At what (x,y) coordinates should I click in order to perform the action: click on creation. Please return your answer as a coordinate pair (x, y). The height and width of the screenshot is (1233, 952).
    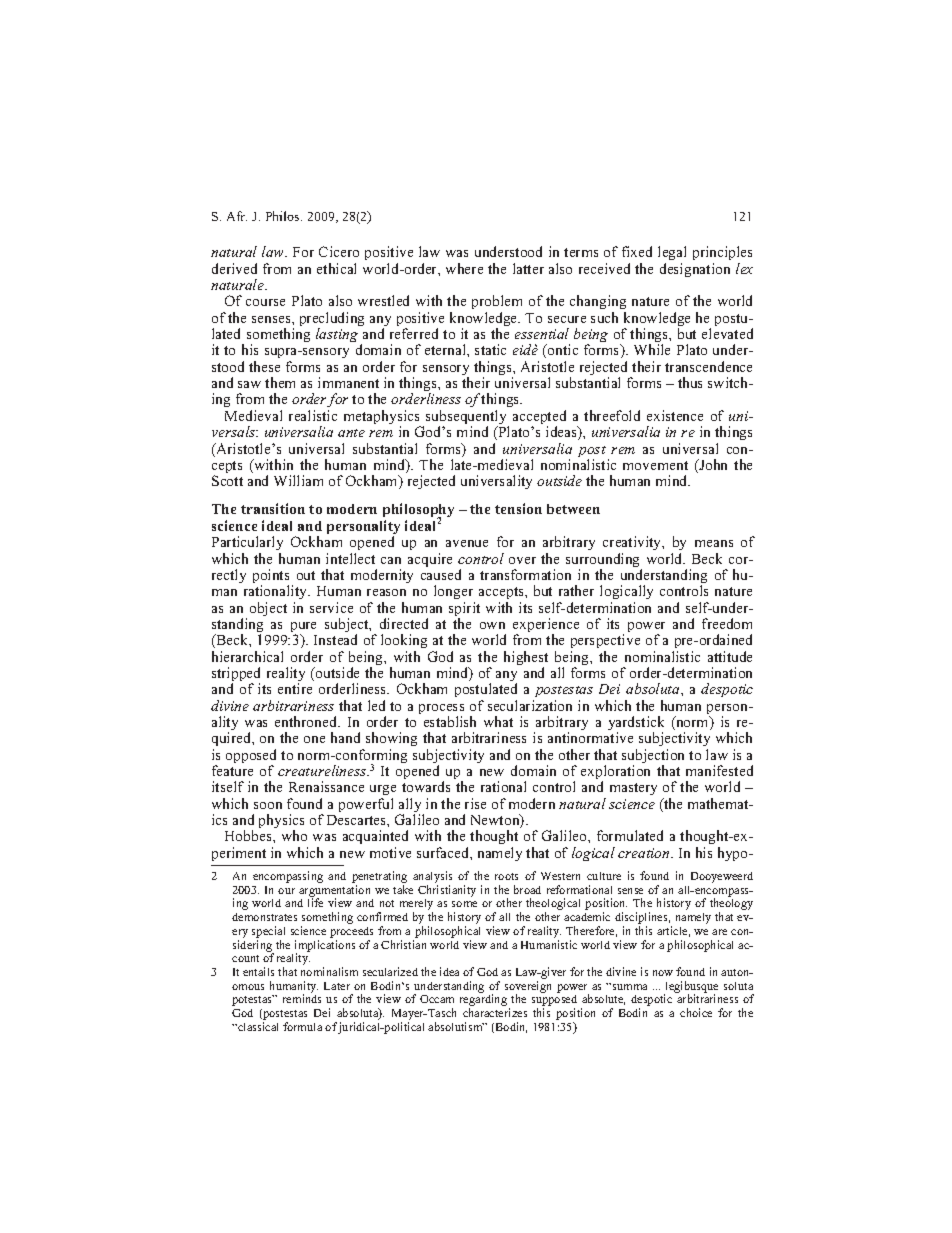
    Looking at the image, I should click on (645, 853).
